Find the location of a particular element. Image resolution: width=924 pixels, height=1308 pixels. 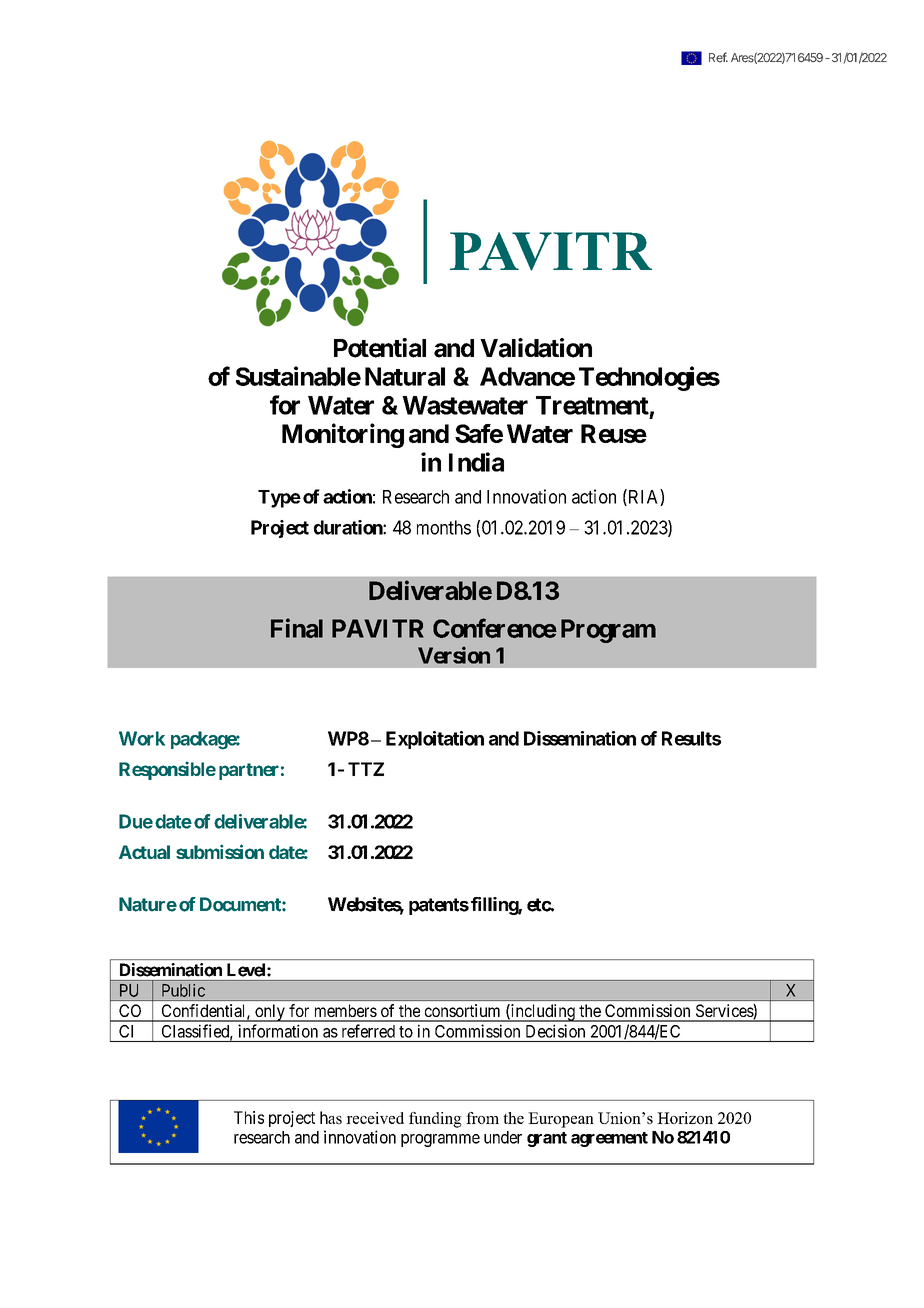

India is located at coordinates (476, 462).
